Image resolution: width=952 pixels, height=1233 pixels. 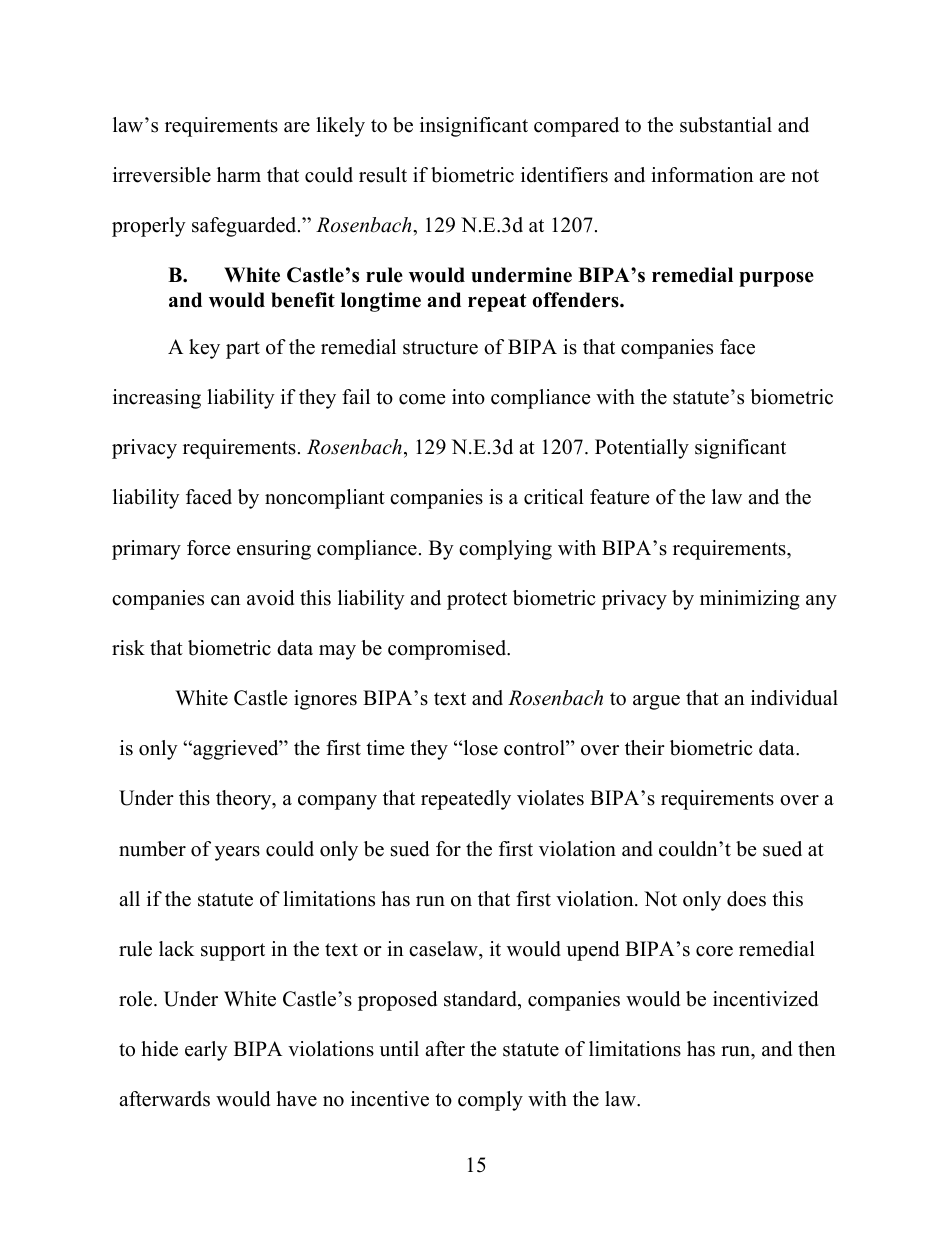 I want to click on violates, so click(x=550, y=798).
